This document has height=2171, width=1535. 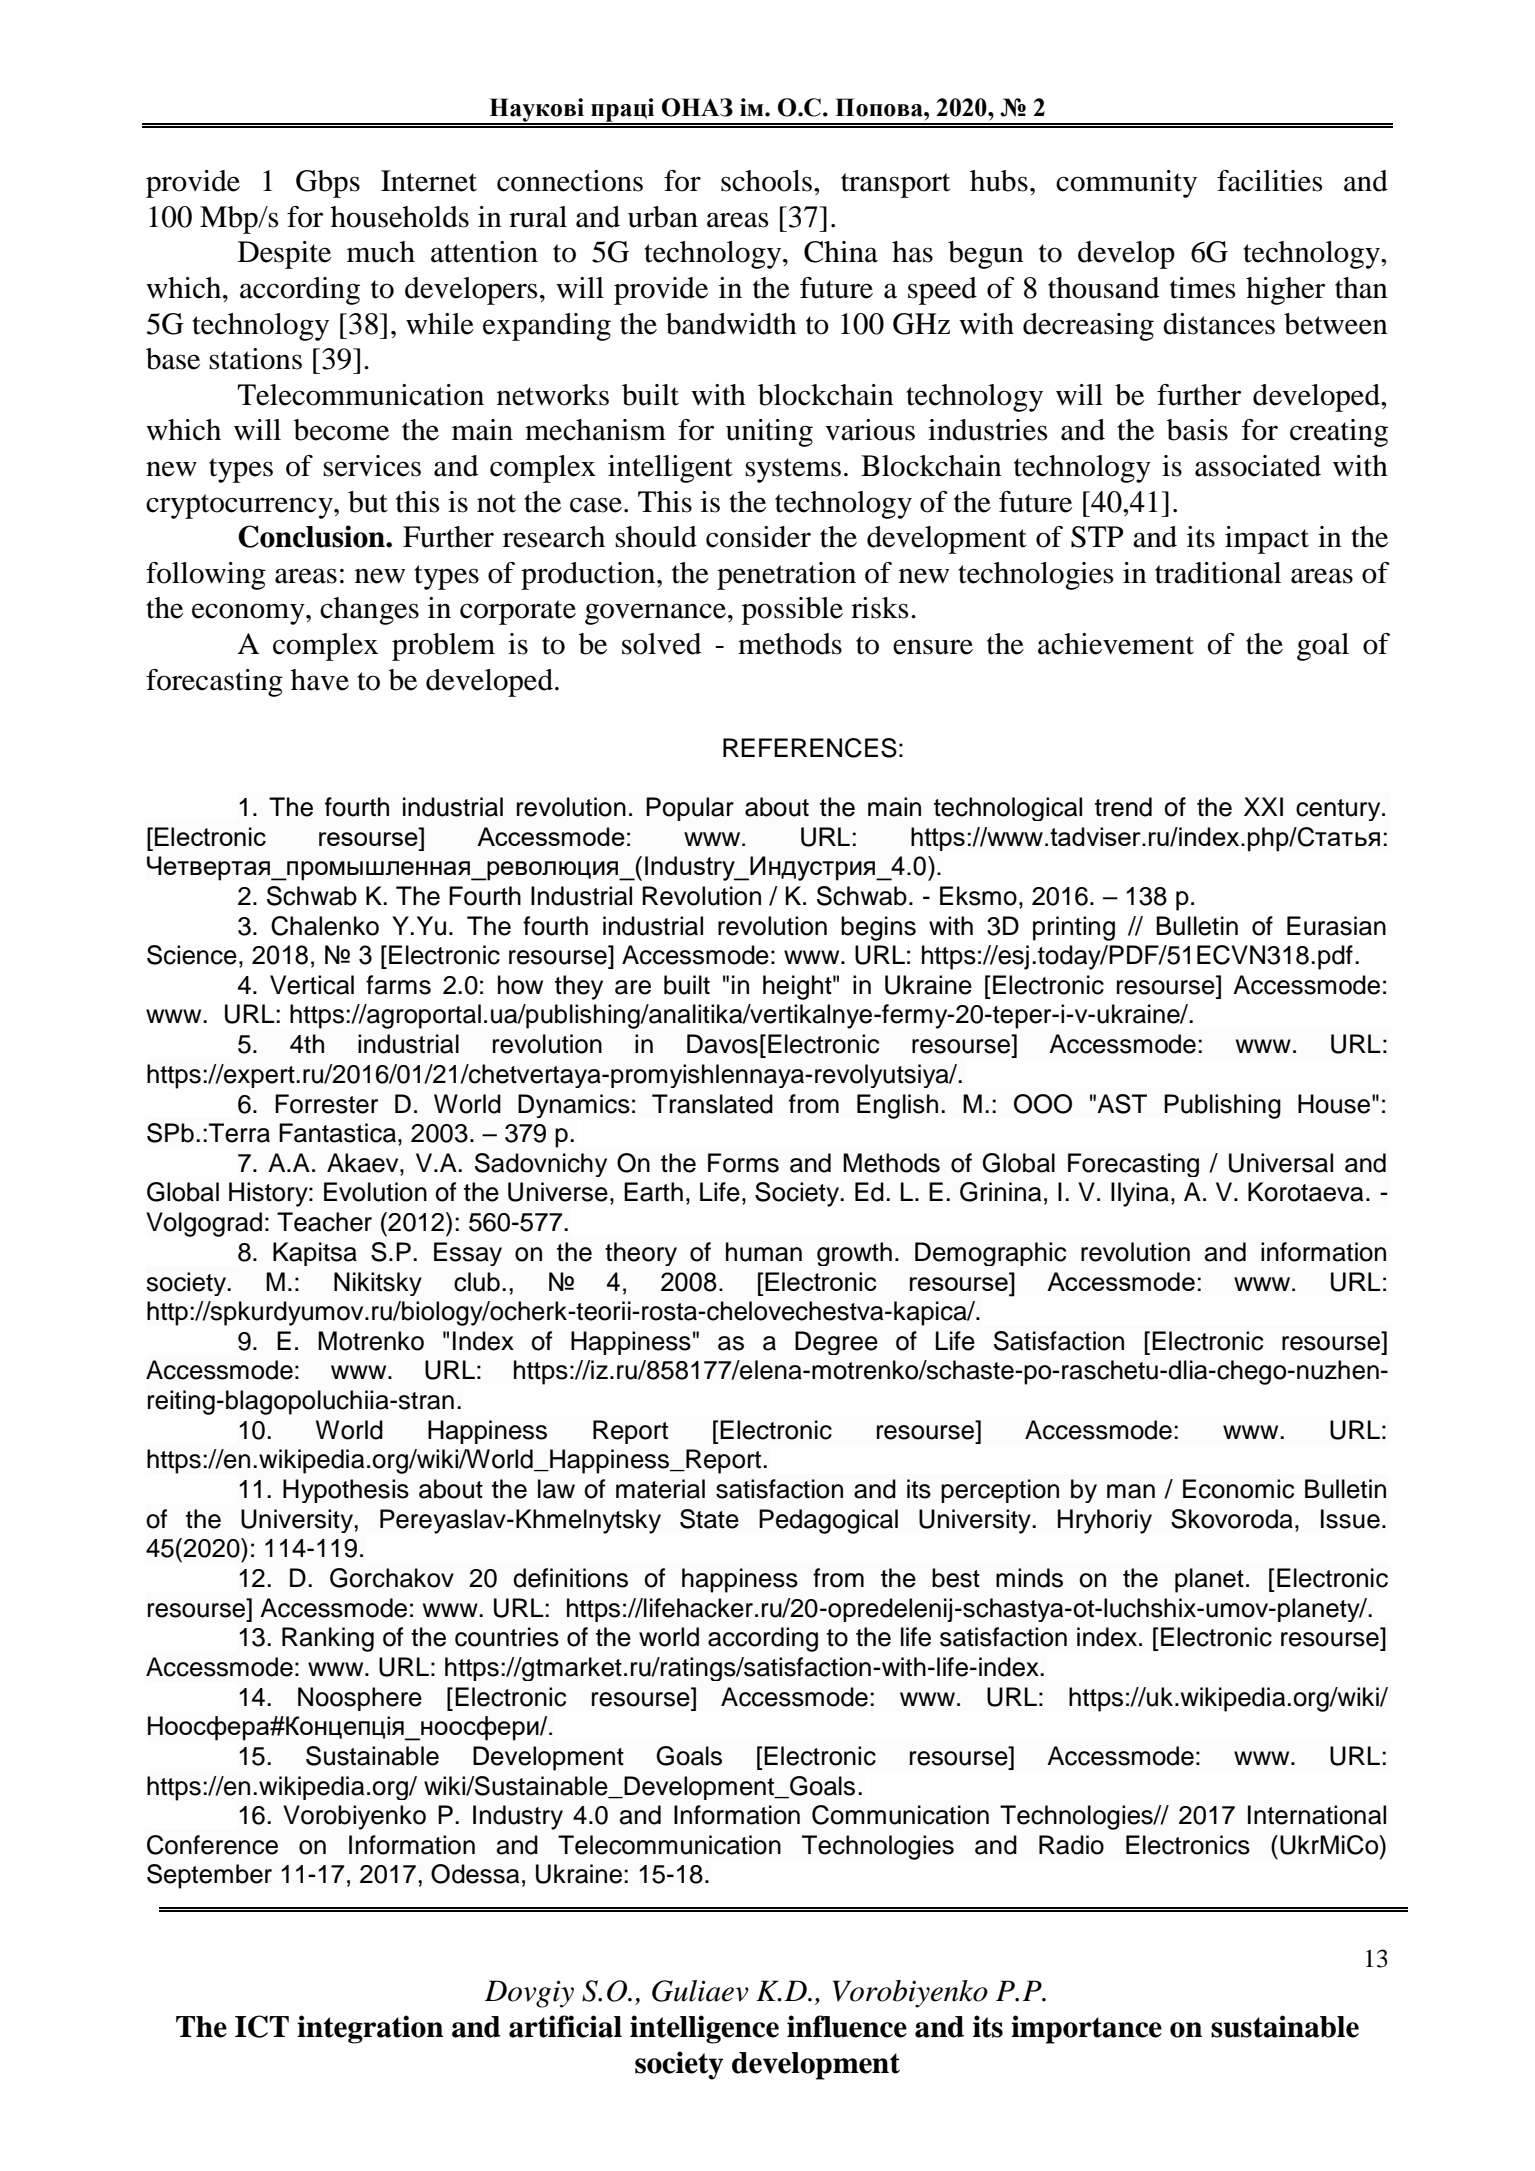 I want to click on possible, so click(x=792, y=611).
